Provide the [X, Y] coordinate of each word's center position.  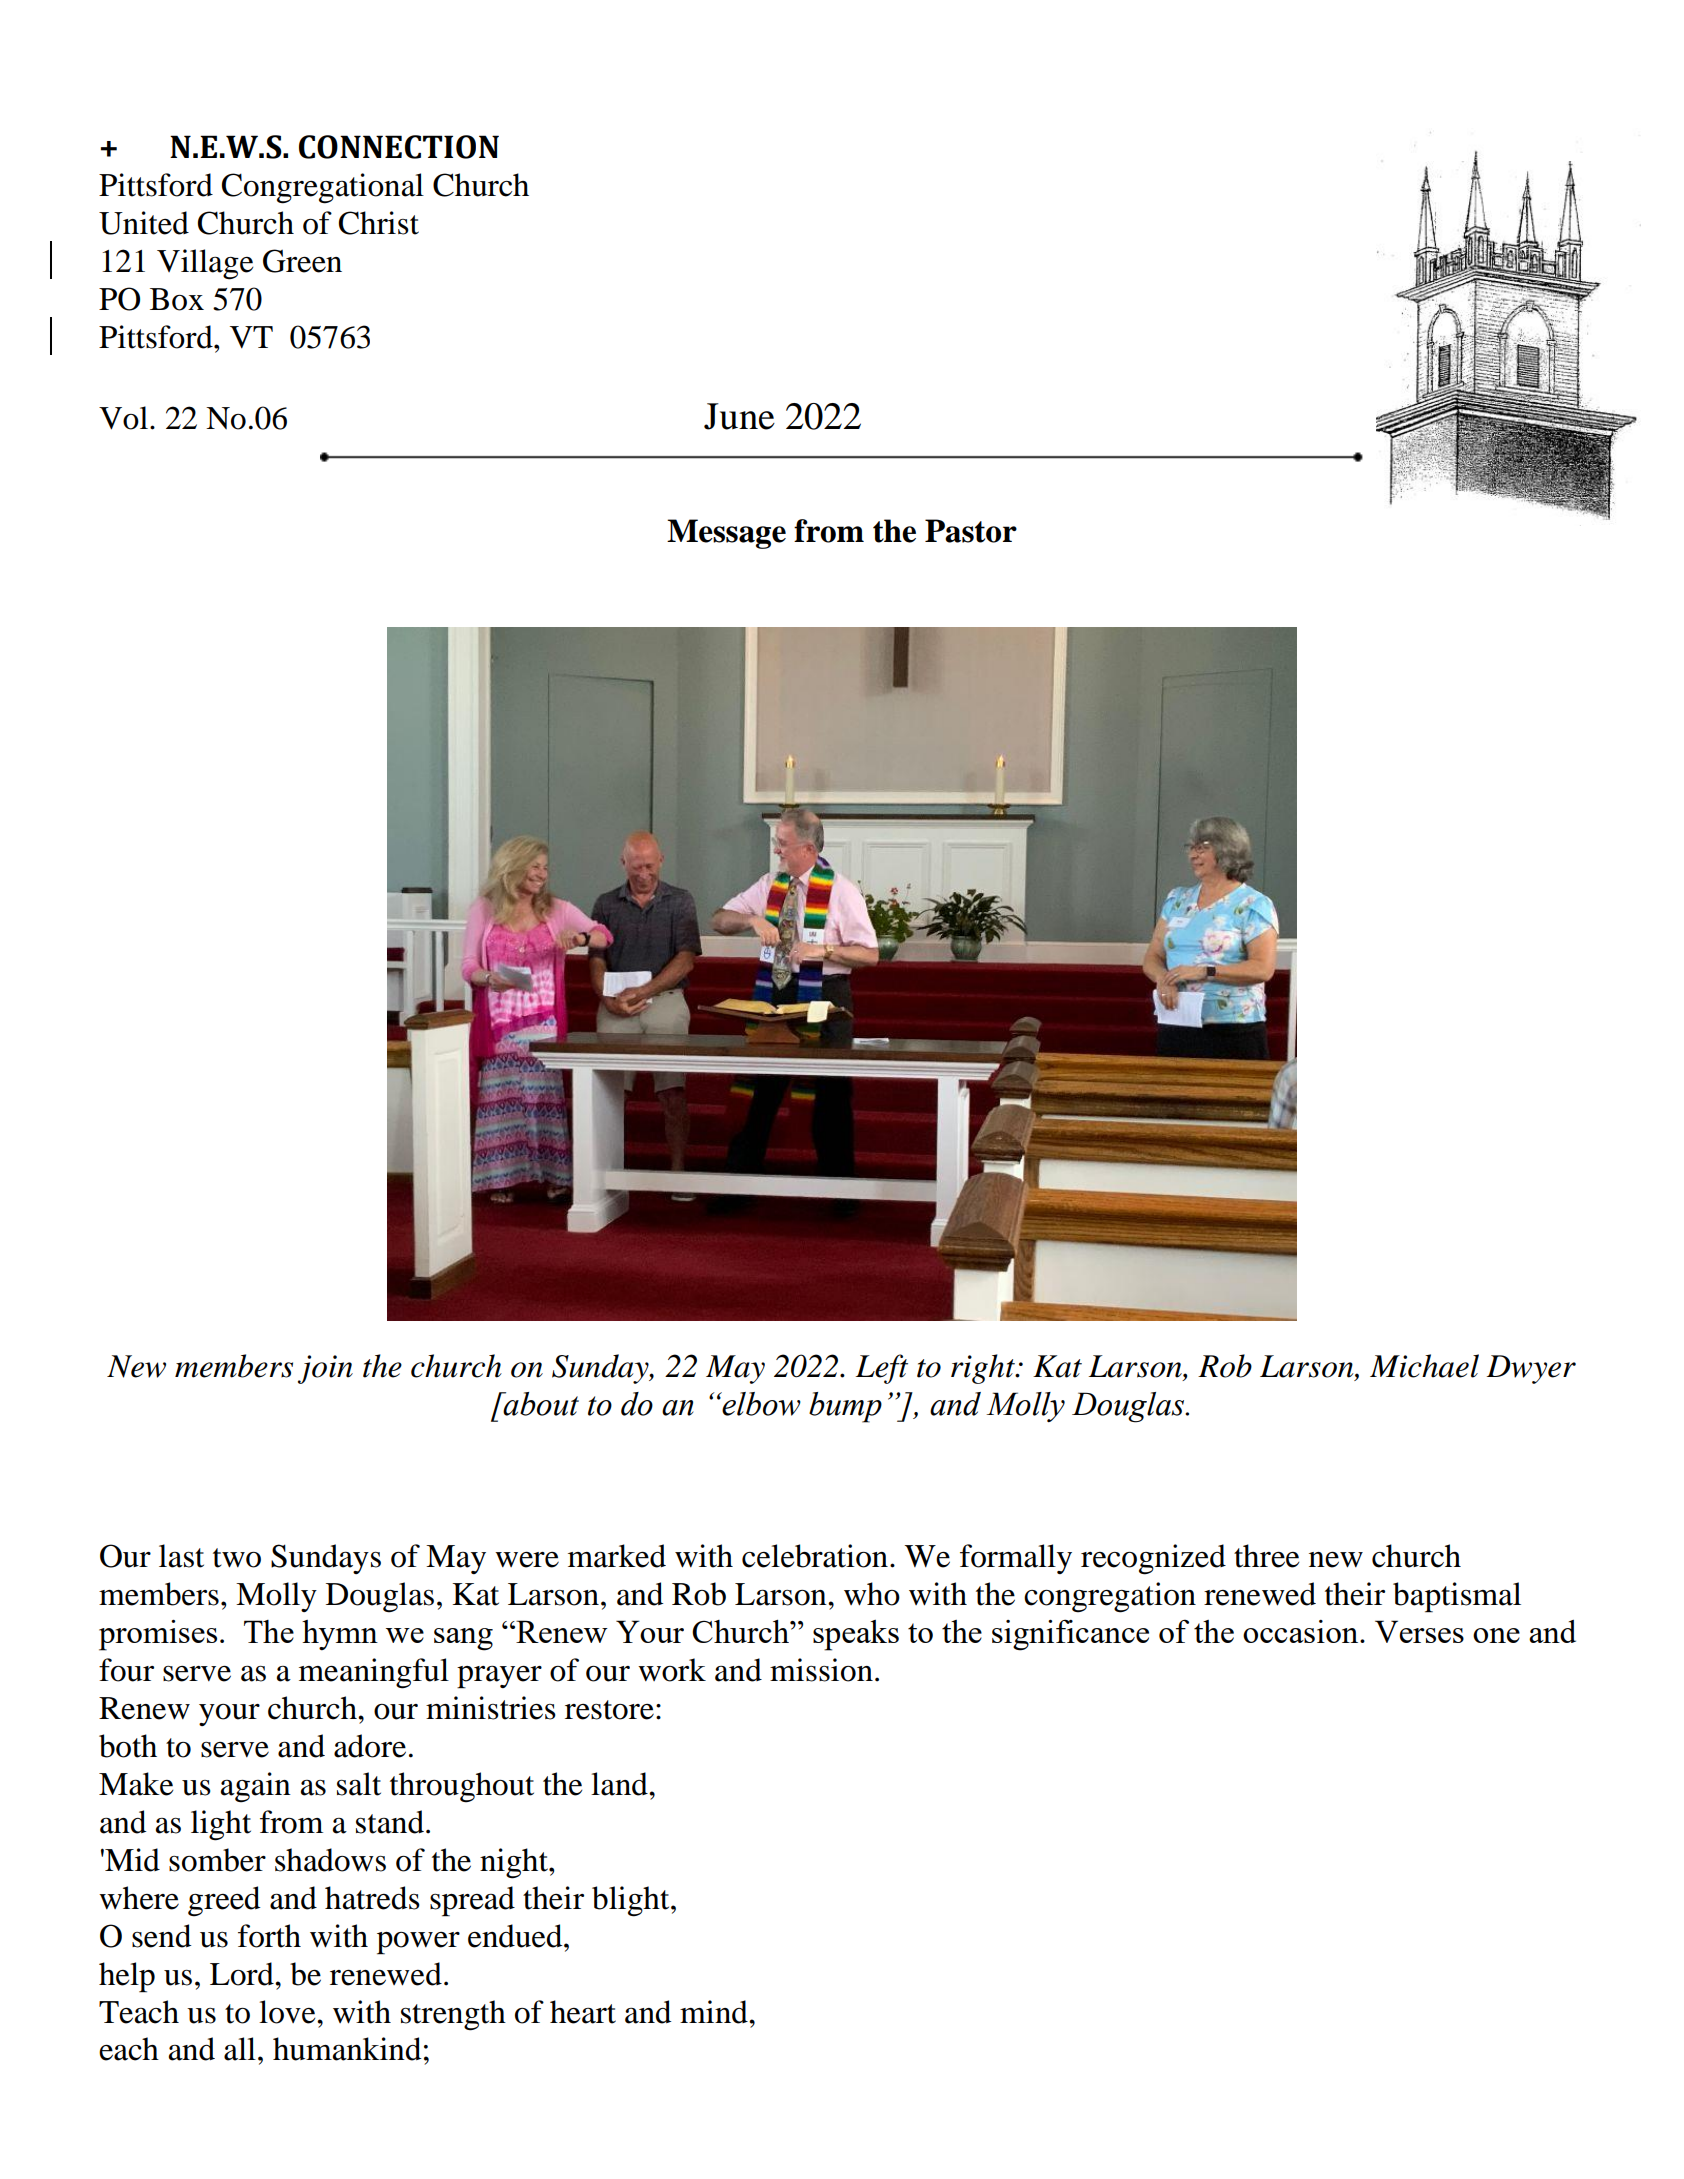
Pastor [971, 531]
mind [715, 2012]
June [739, 416]
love [288, 2012]
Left [882, 1369]
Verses [1419, 1631]
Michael [1424, 1366]
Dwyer [1531, 1369]
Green [302, 261]
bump [845, 1407]
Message [726, 534]
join [325, 1369]
